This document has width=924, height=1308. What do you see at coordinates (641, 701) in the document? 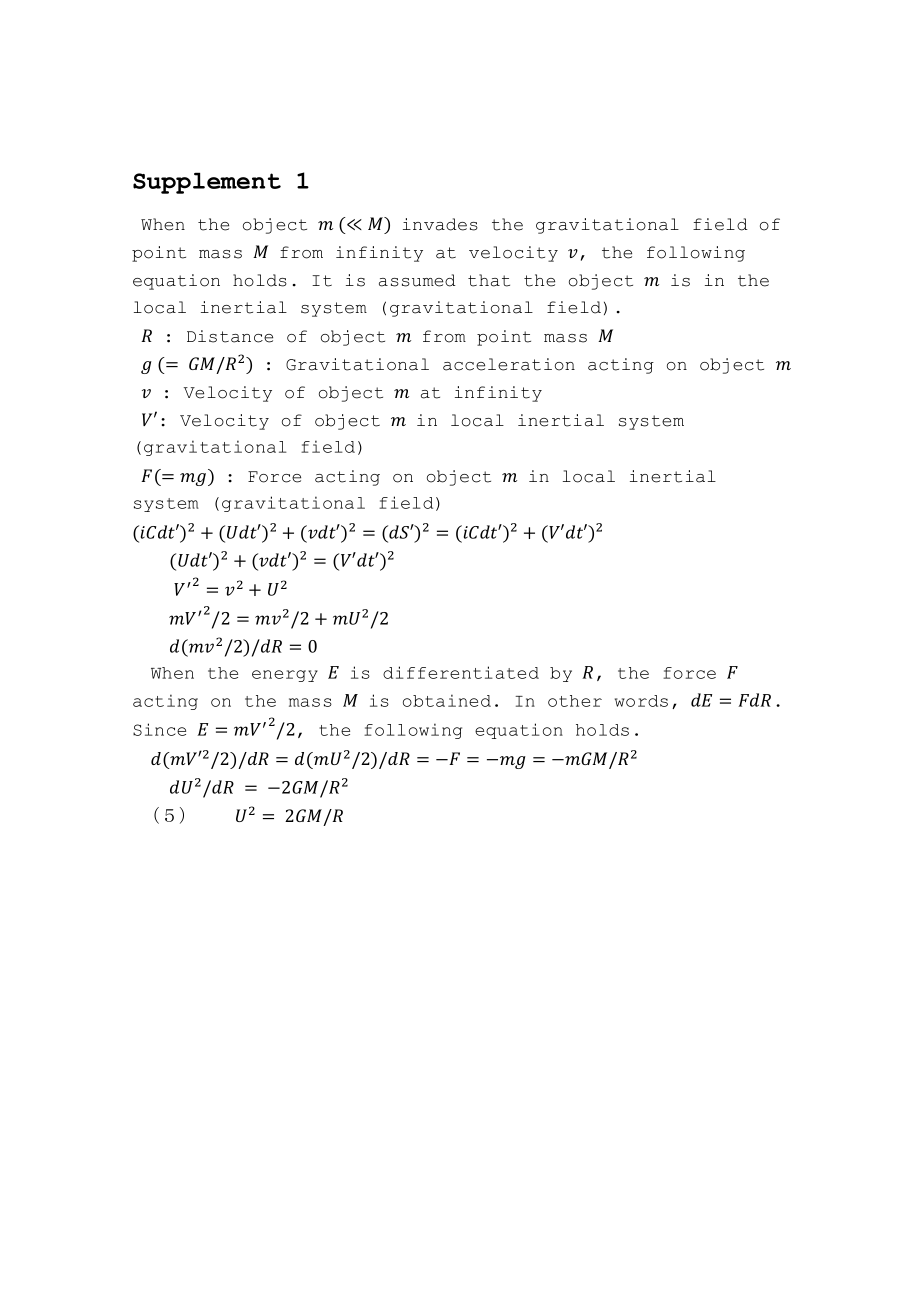
I see `words` at bounding box center [641, 701].
